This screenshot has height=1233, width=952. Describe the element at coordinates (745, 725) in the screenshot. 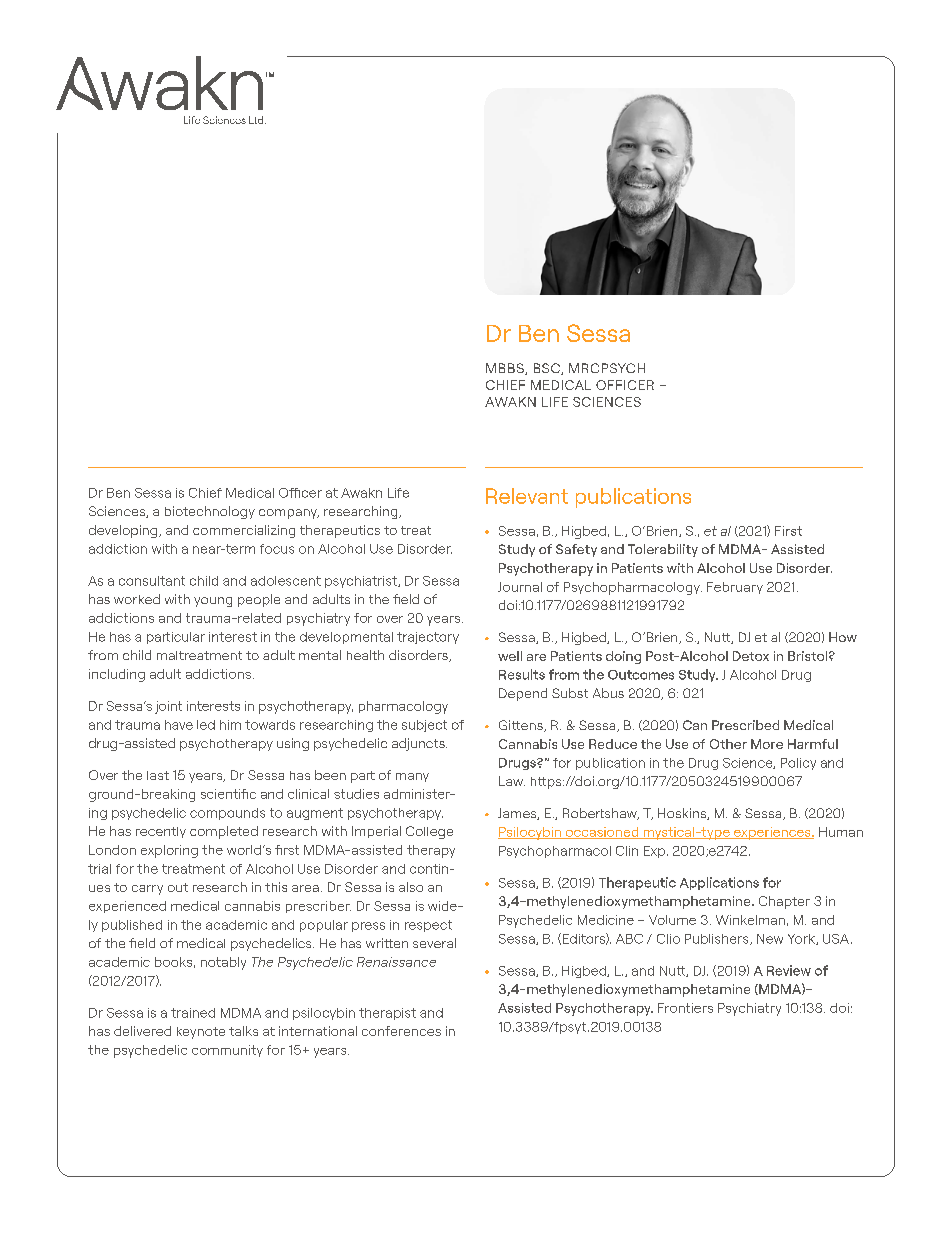

I see `Prescribed` at that location.
